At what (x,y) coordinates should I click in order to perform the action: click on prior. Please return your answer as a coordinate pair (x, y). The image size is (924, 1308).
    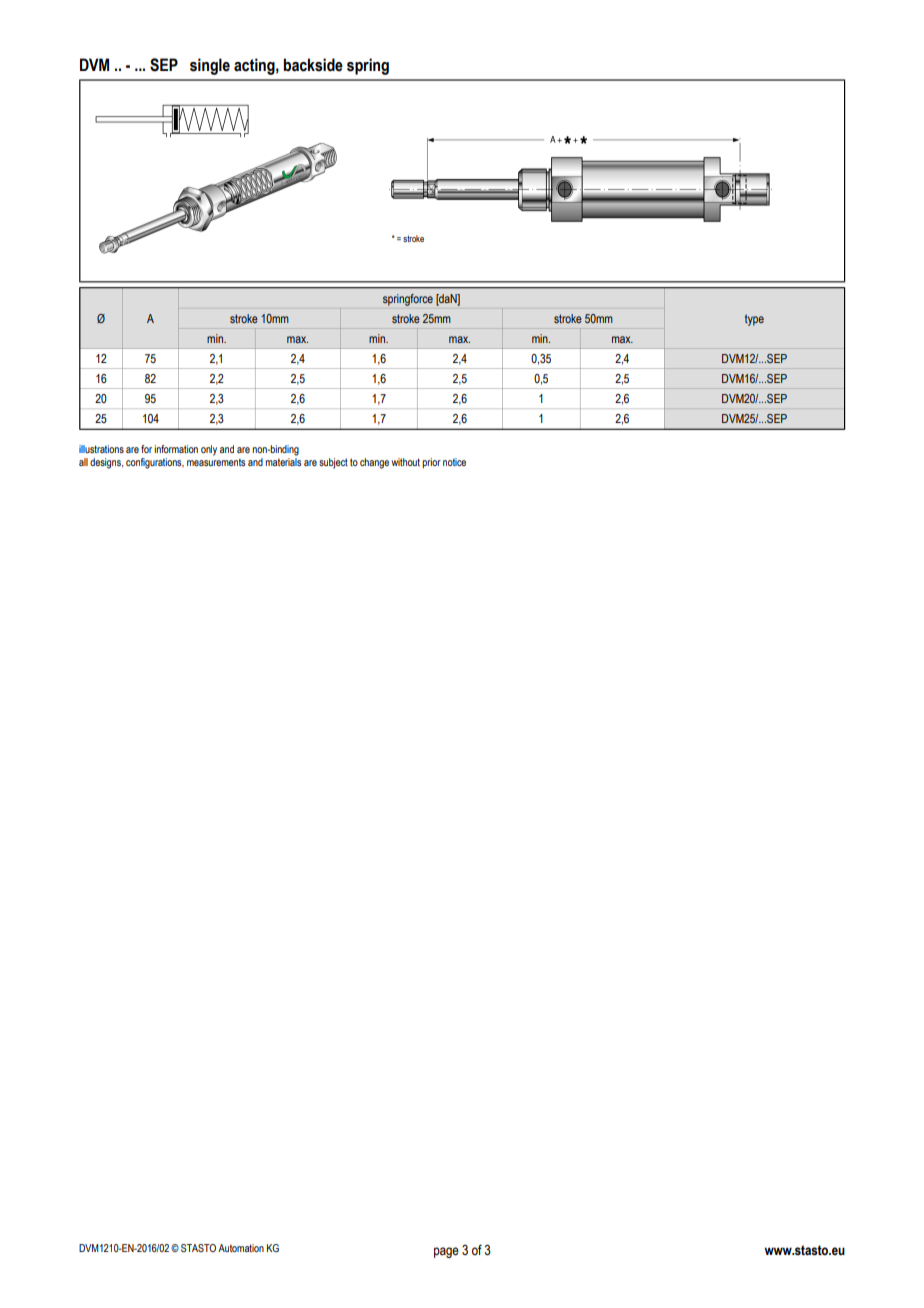
    Looking at the image, I should click on (431, 463).
